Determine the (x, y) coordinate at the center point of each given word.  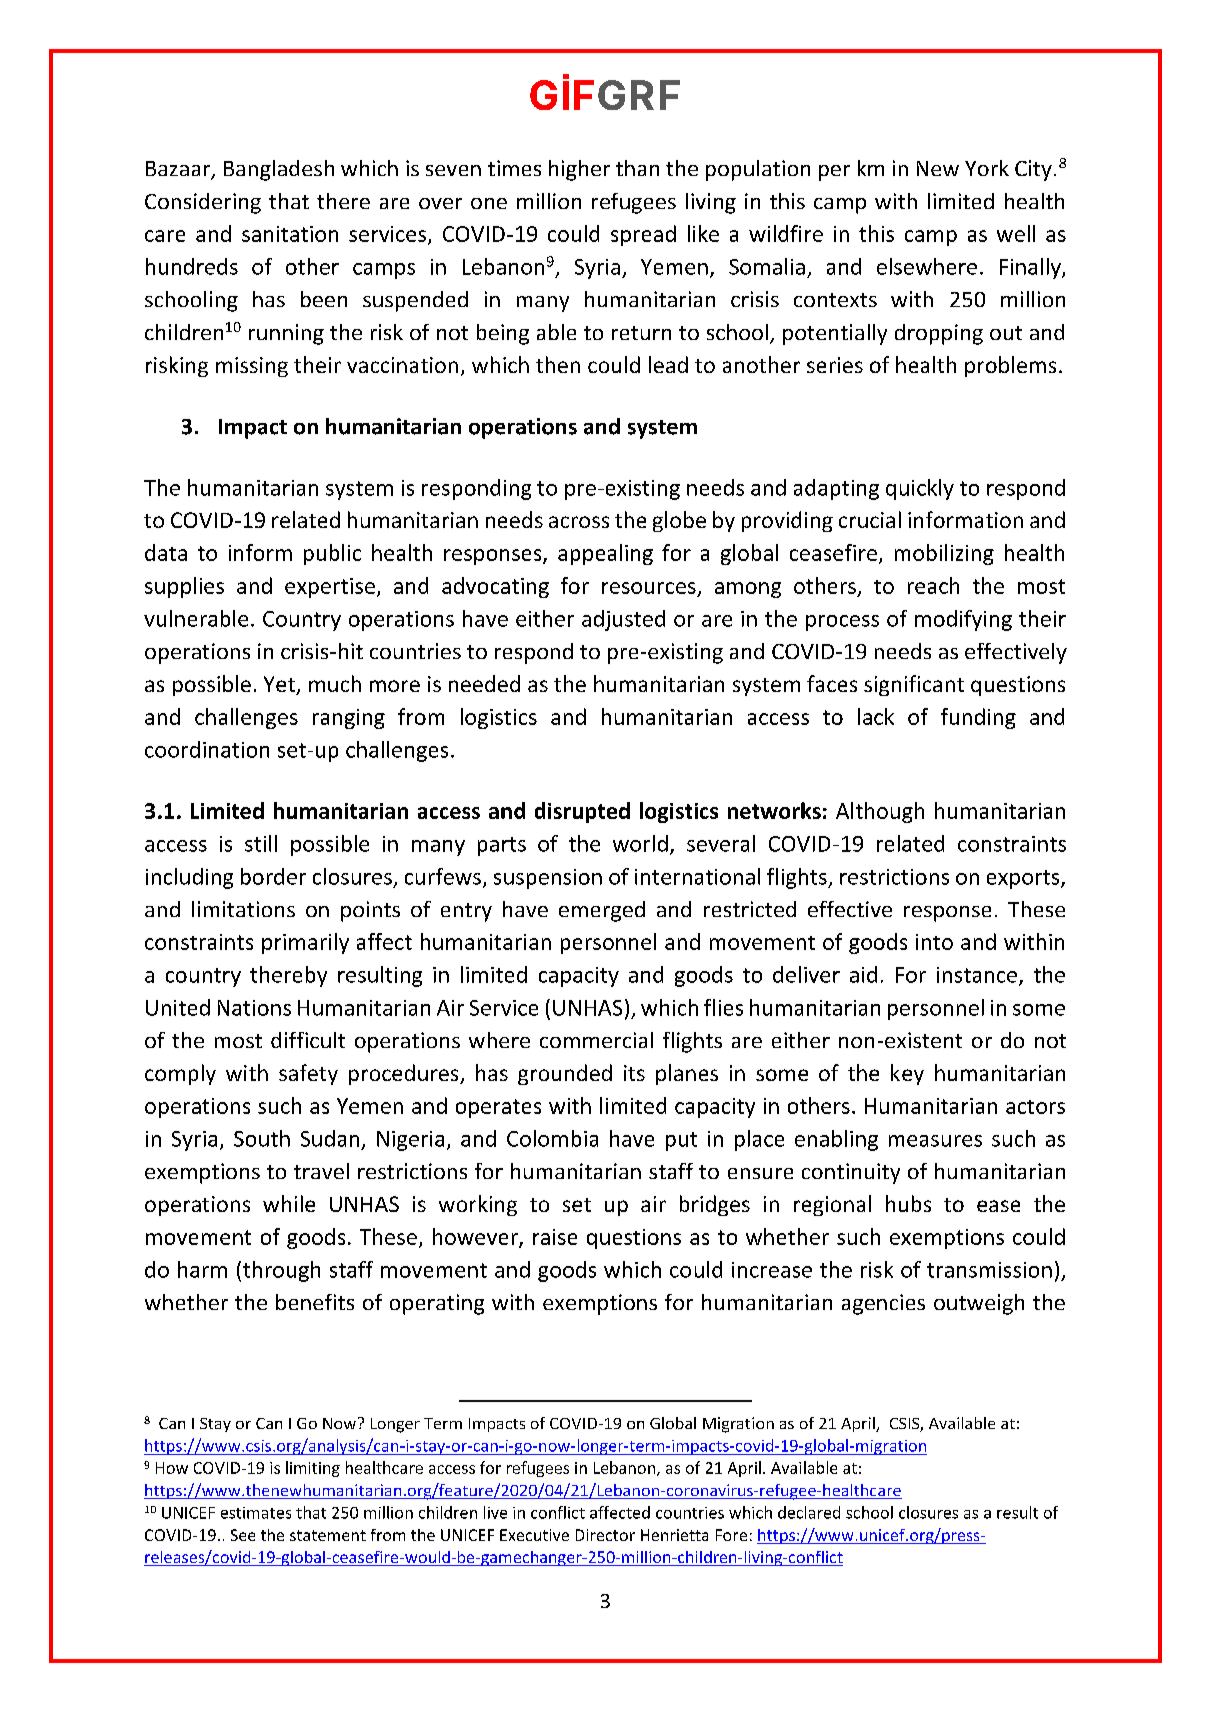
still (261, 843)
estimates (256, 1513)
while (289, 1203)
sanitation (290, 234)
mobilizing (944, 554)
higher (579, 170)
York (987, 168)
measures (935, 1141)
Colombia (552, 1138)
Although (880, 812)
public (332, 554)
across (579, 522)
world (640, 843)
